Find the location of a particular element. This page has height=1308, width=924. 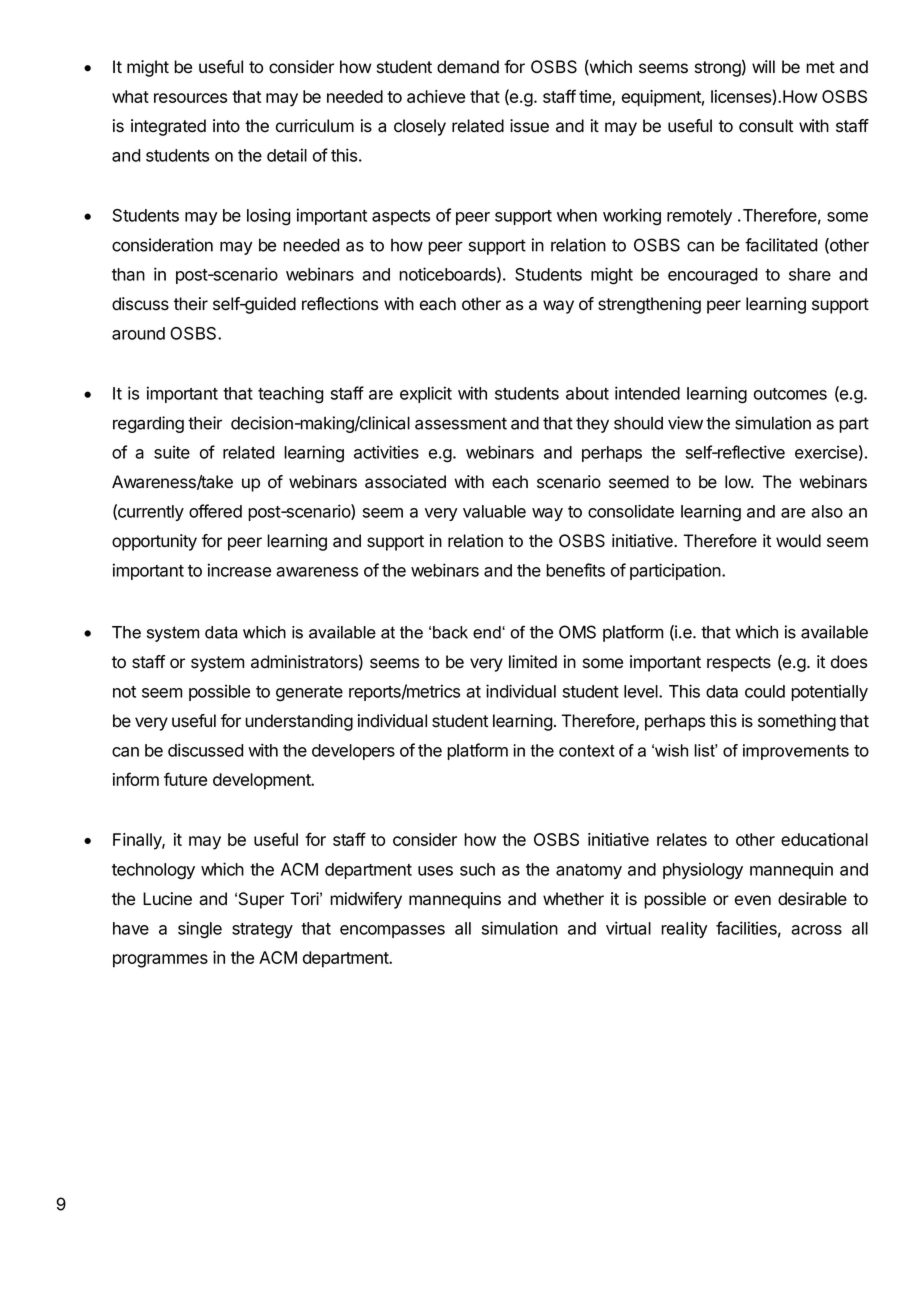

will is located at coordinates (763, 66).
